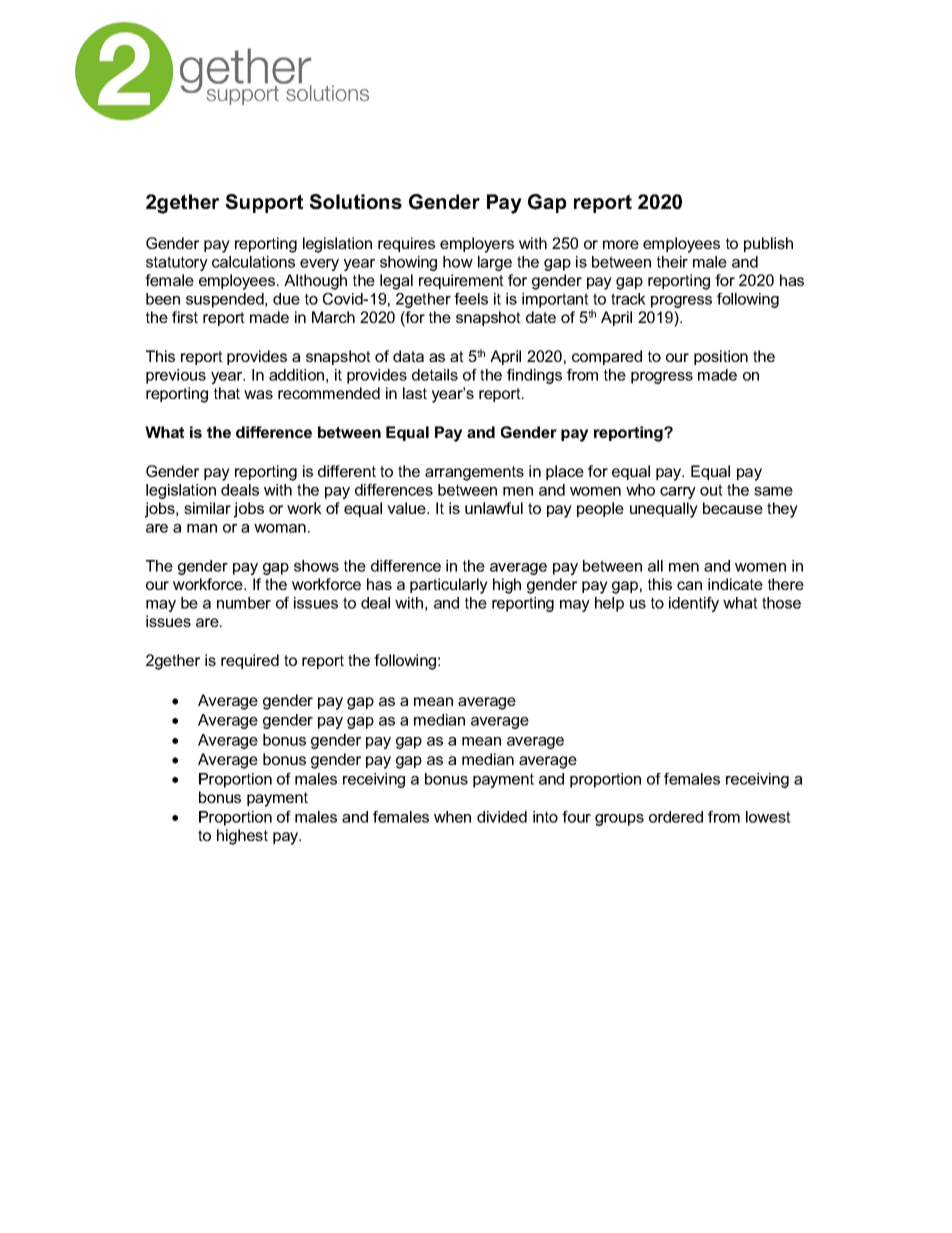 The image size is (952, 1233). What do you see at coordinates (264, 203) in the screenshot?
I see `Support` at bounding box center [264, 203].
